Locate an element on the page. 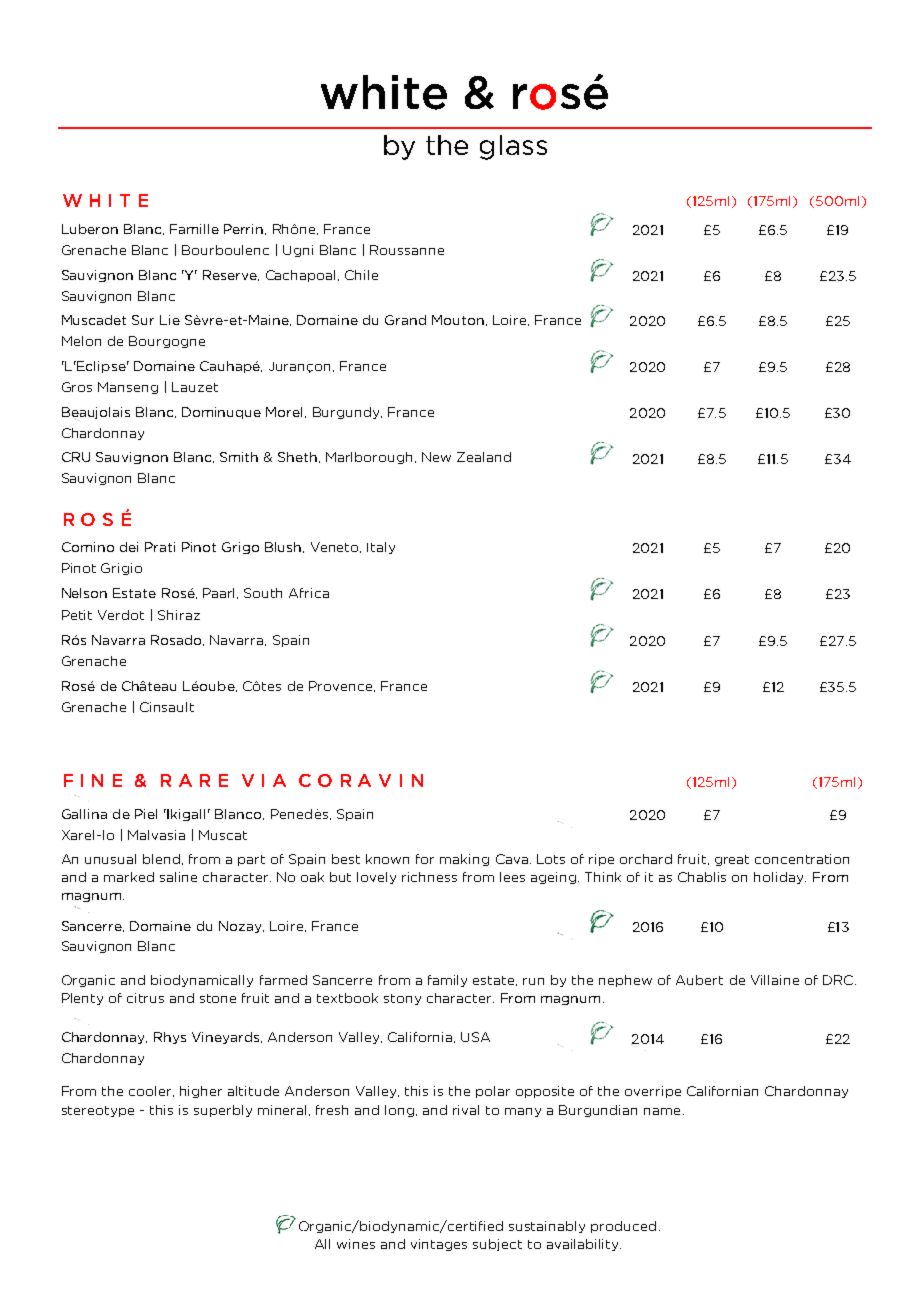 Image resolution: width=924 pixels, height=1308 pixels. superbly is located at coordinates (223, 1111).
